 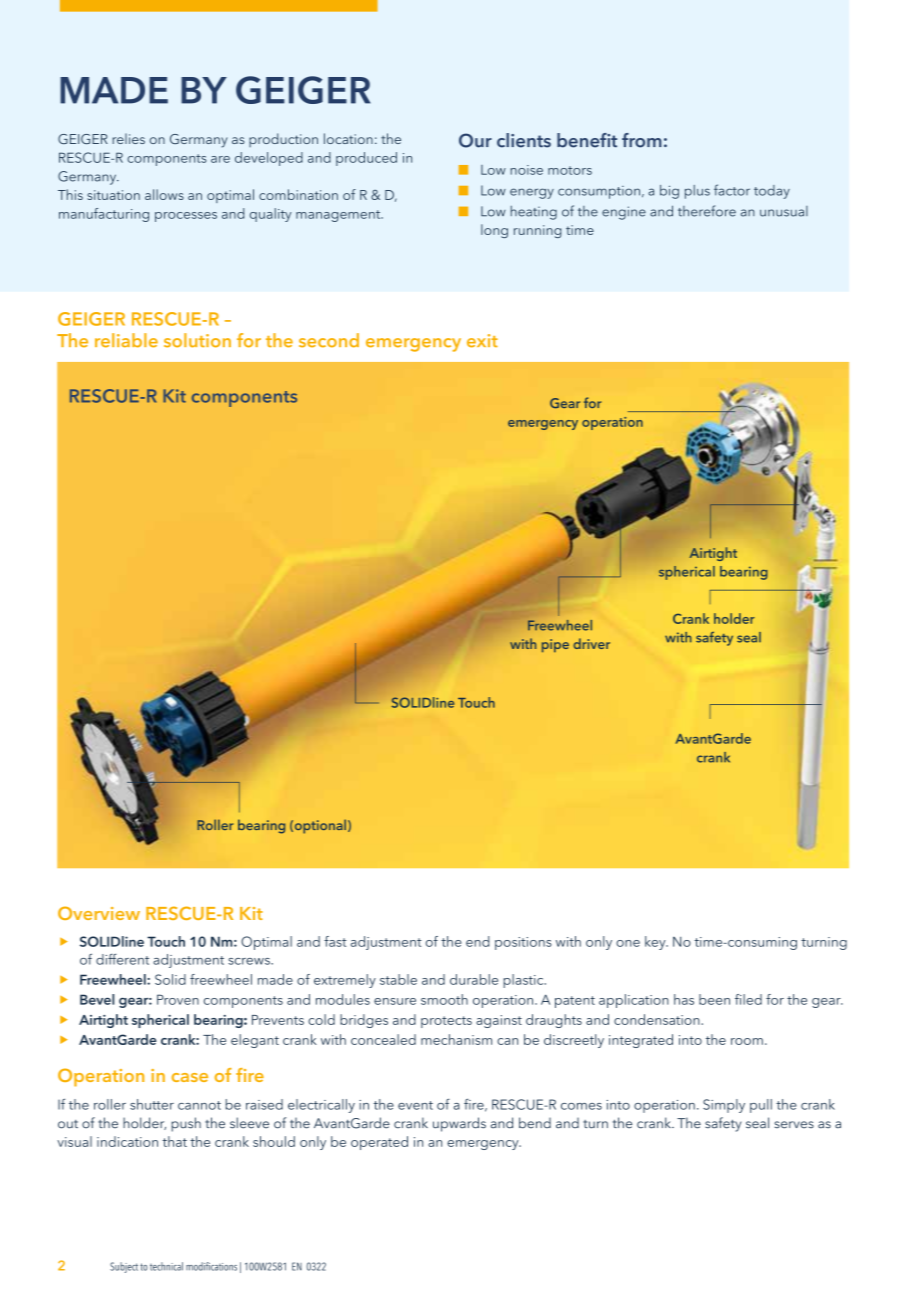 I want to click on plus, so click(x=697, y=192).
